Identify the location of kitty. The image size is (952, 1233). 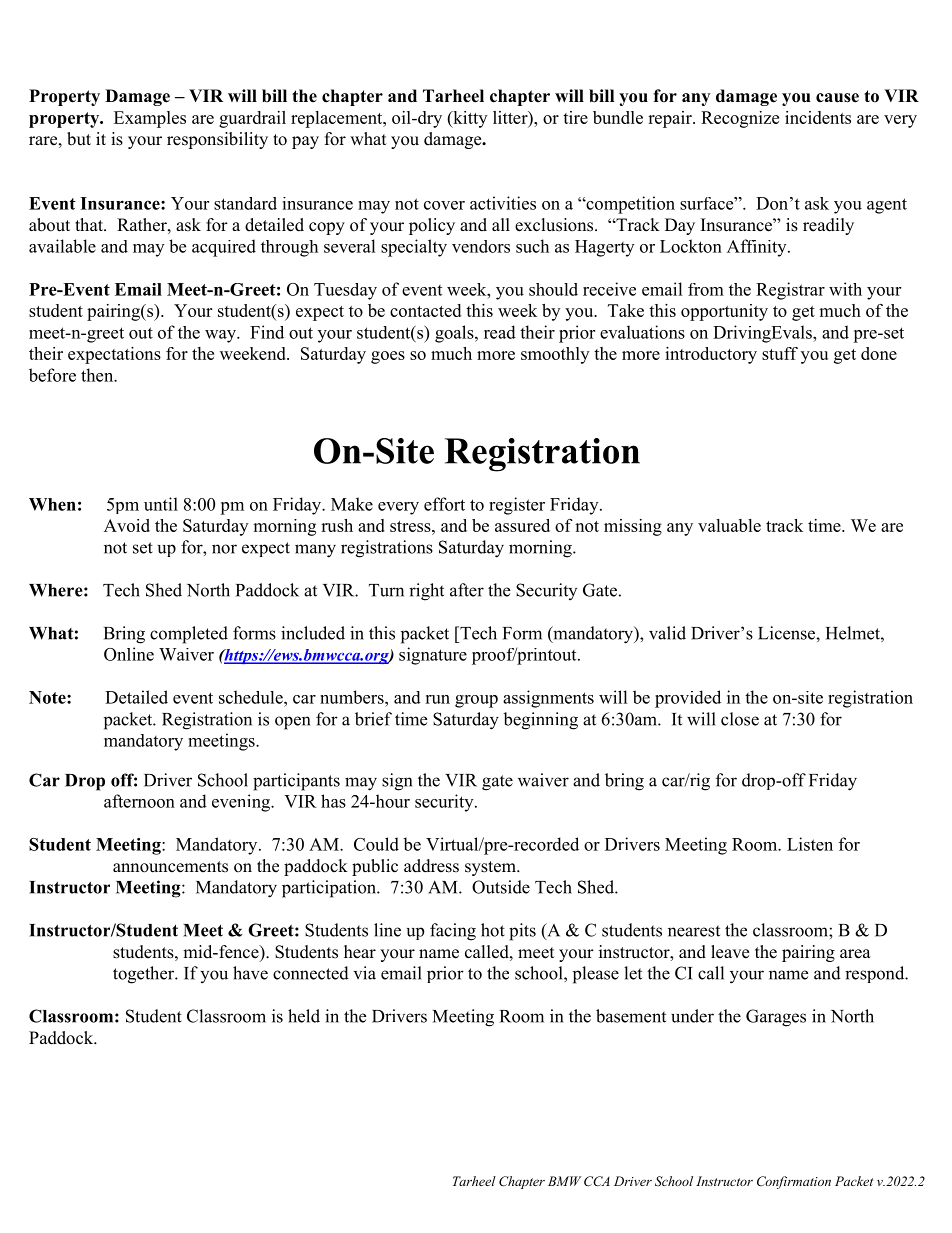
(469, 119).
